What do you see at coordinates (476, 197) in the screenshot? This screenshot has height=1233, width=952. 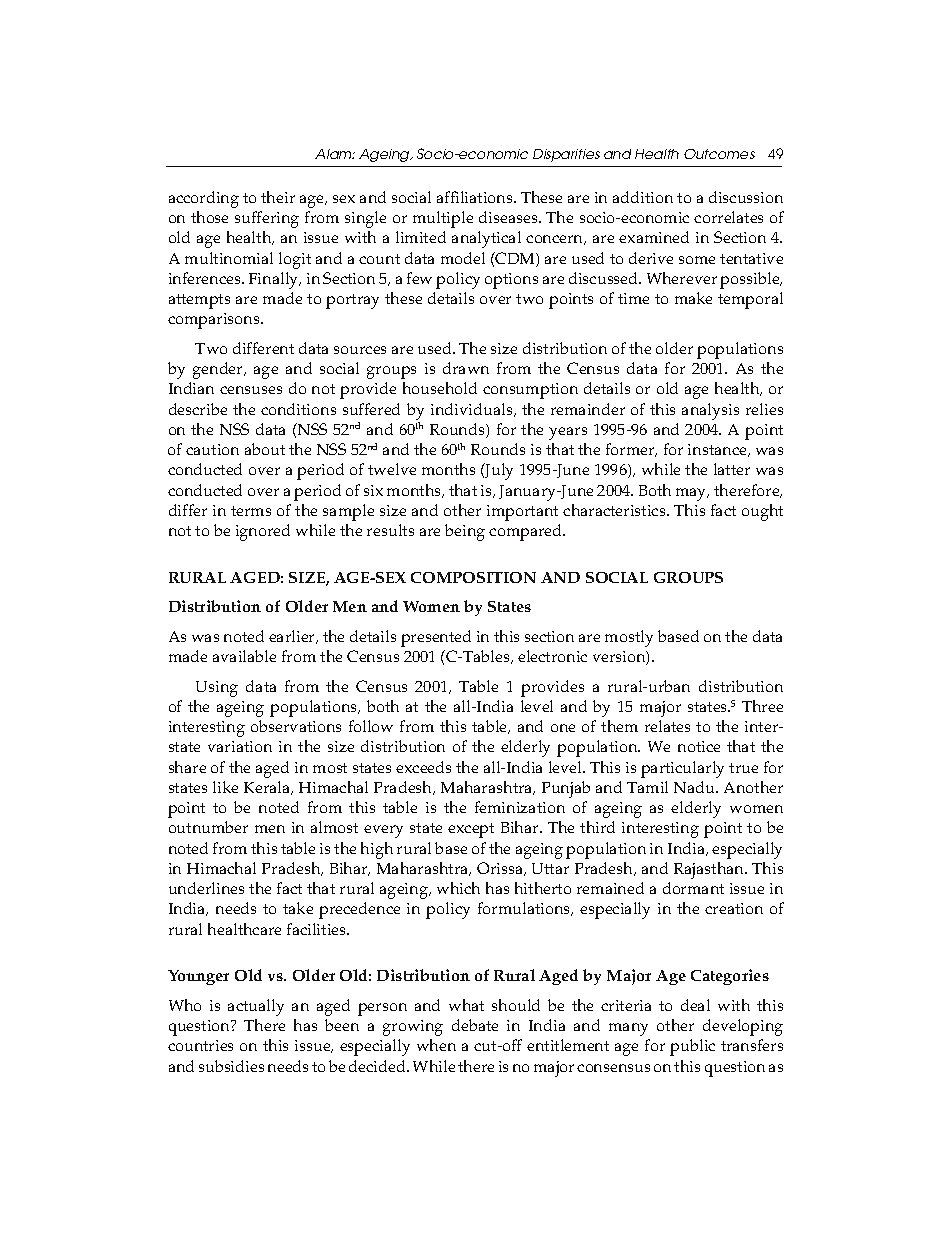 I see `affiliations` at bounding box center [476, 197].
